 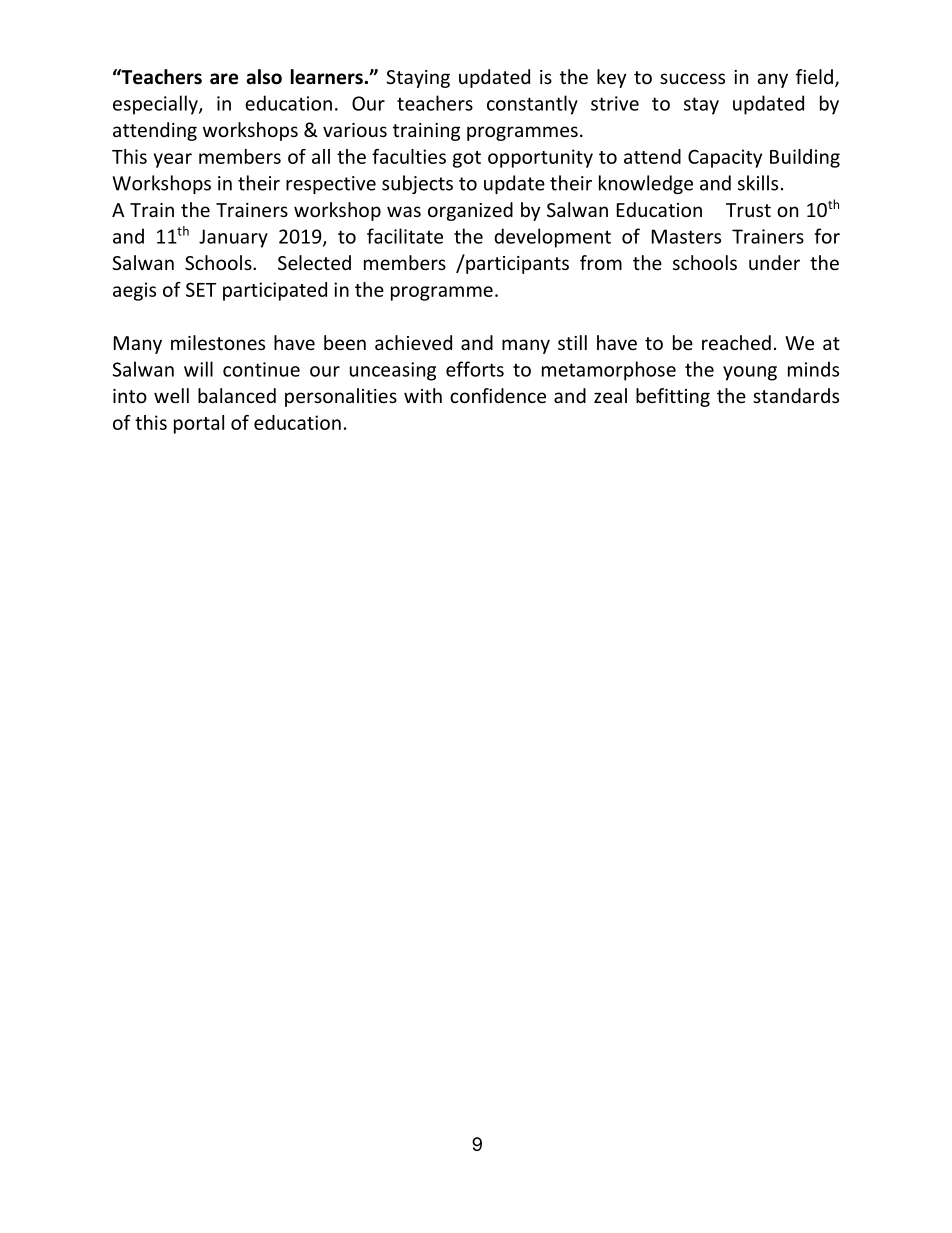 I want to click on portal, so click(x=199, y=424).
